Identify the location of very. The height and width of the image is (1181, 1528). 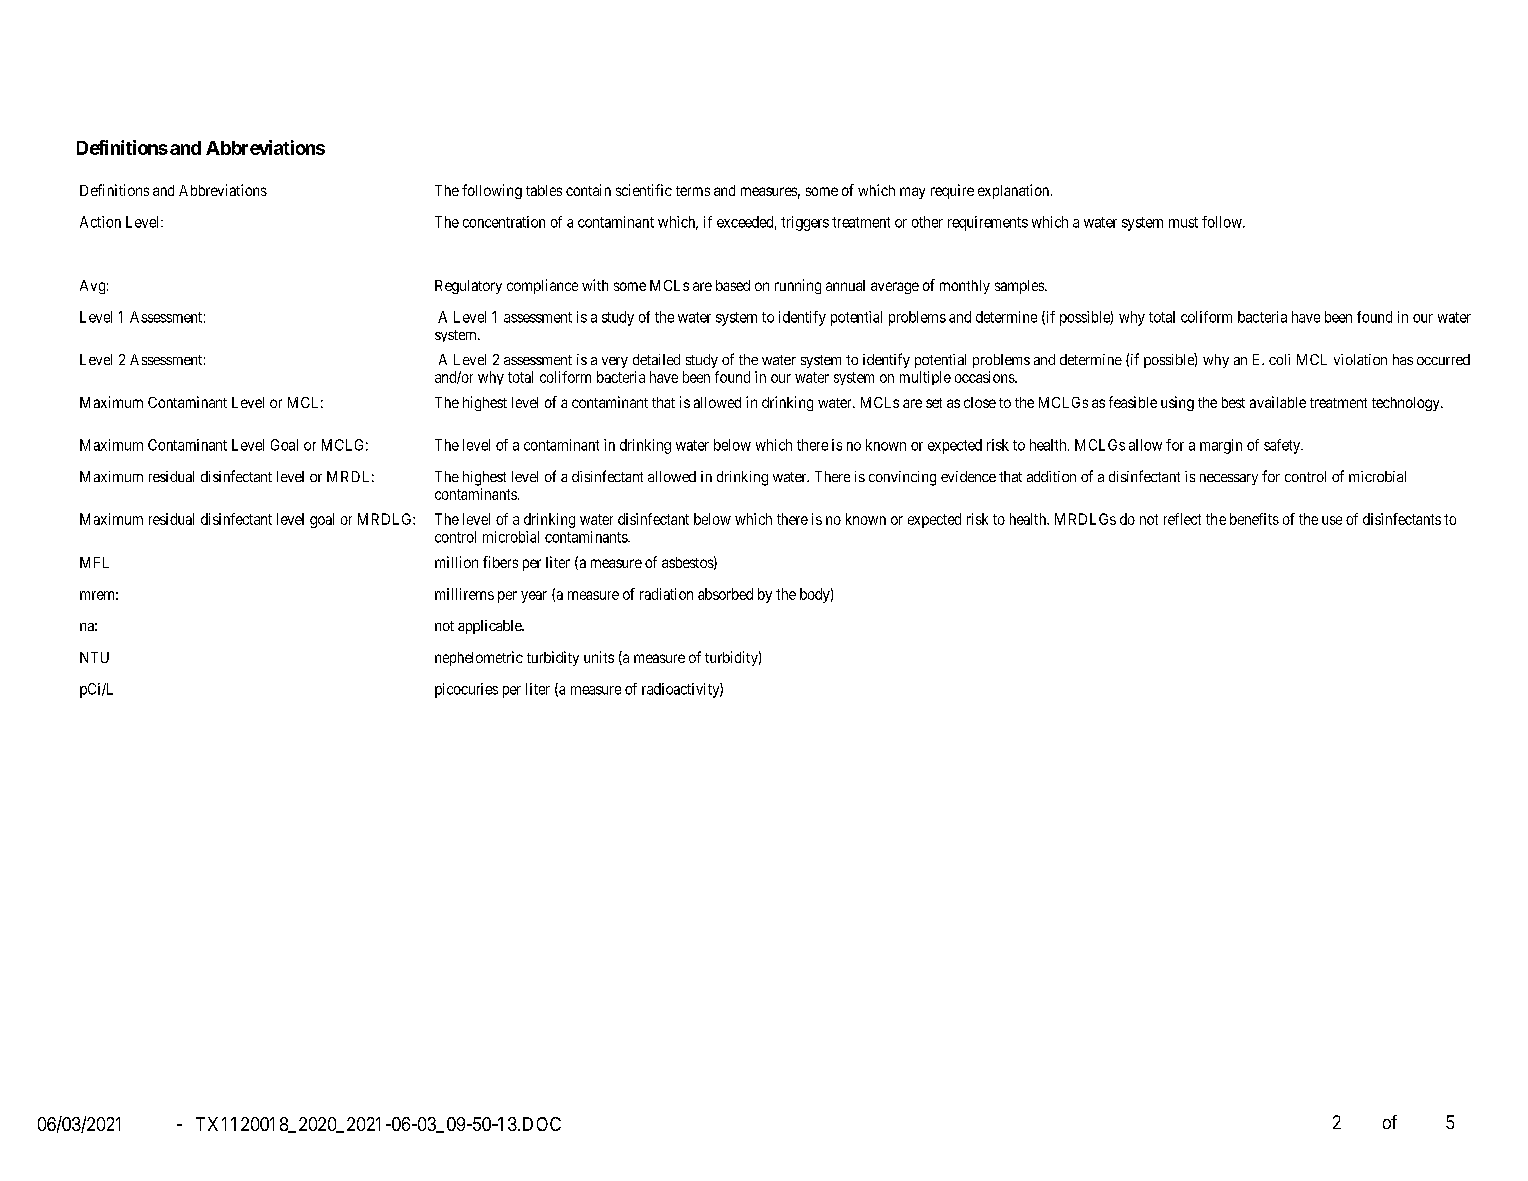
(615, 362).
